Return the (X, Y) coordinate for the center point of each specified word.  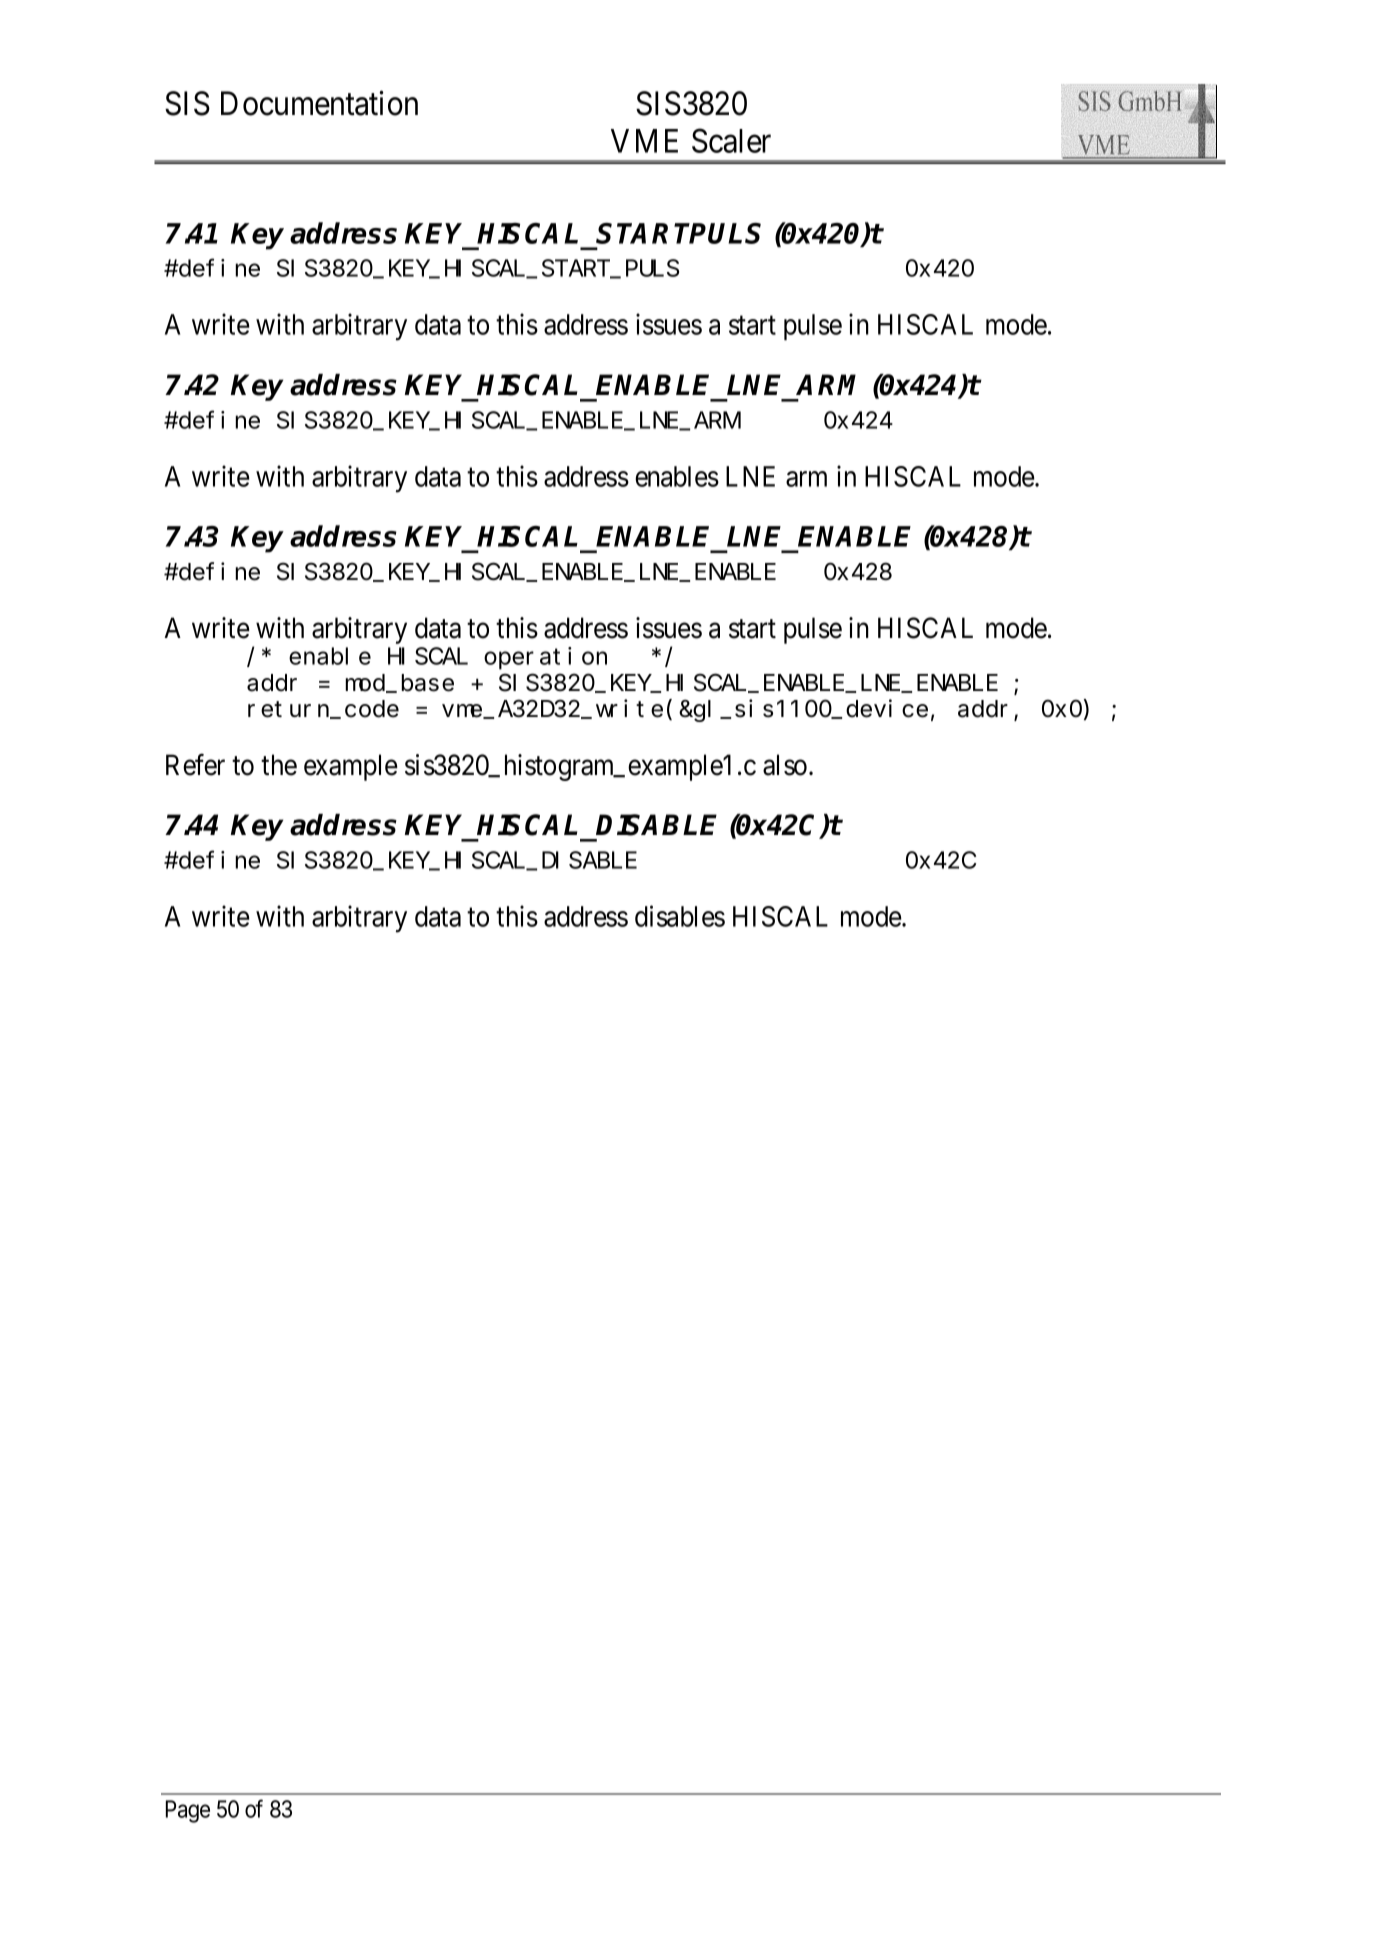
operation (545, 658)
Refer (195, 765)
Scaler (731, 140)
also (785, 765)
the (279, 765)
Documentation (319, 103)
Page (188, 1811)
